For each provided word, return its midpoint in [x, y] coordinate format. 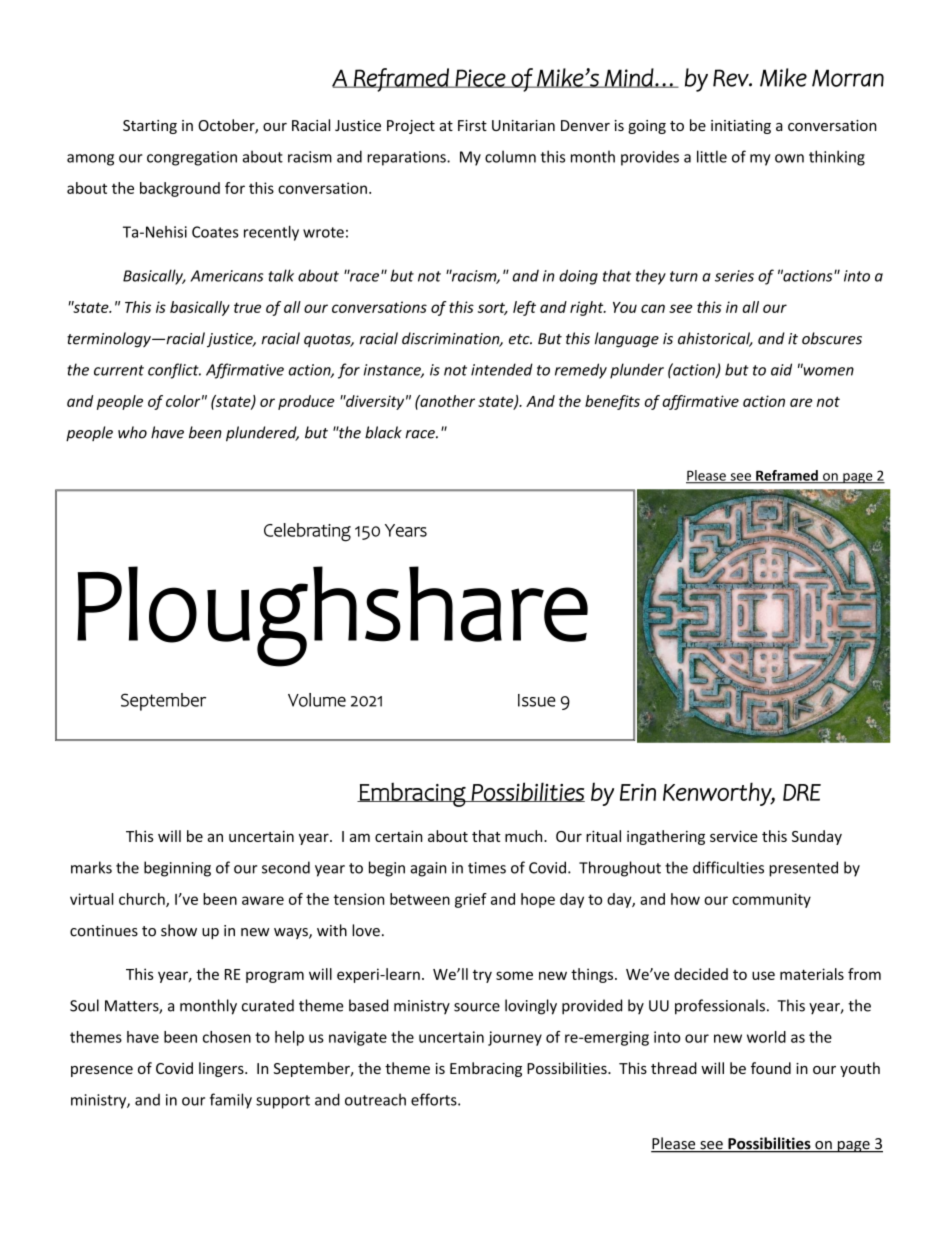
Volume [317, 700]
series [734, 276]
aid [781, 369]
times [487, 868]
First [472, 125]
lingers [222, 1069]
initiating [741, 127]
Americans [227, 276]
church [143, 900]
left [524, 308]
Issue [537, 700]
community [771, 900]
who [132, 432]
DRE [802, 792]
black [383, 432]
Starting [150, 127]
